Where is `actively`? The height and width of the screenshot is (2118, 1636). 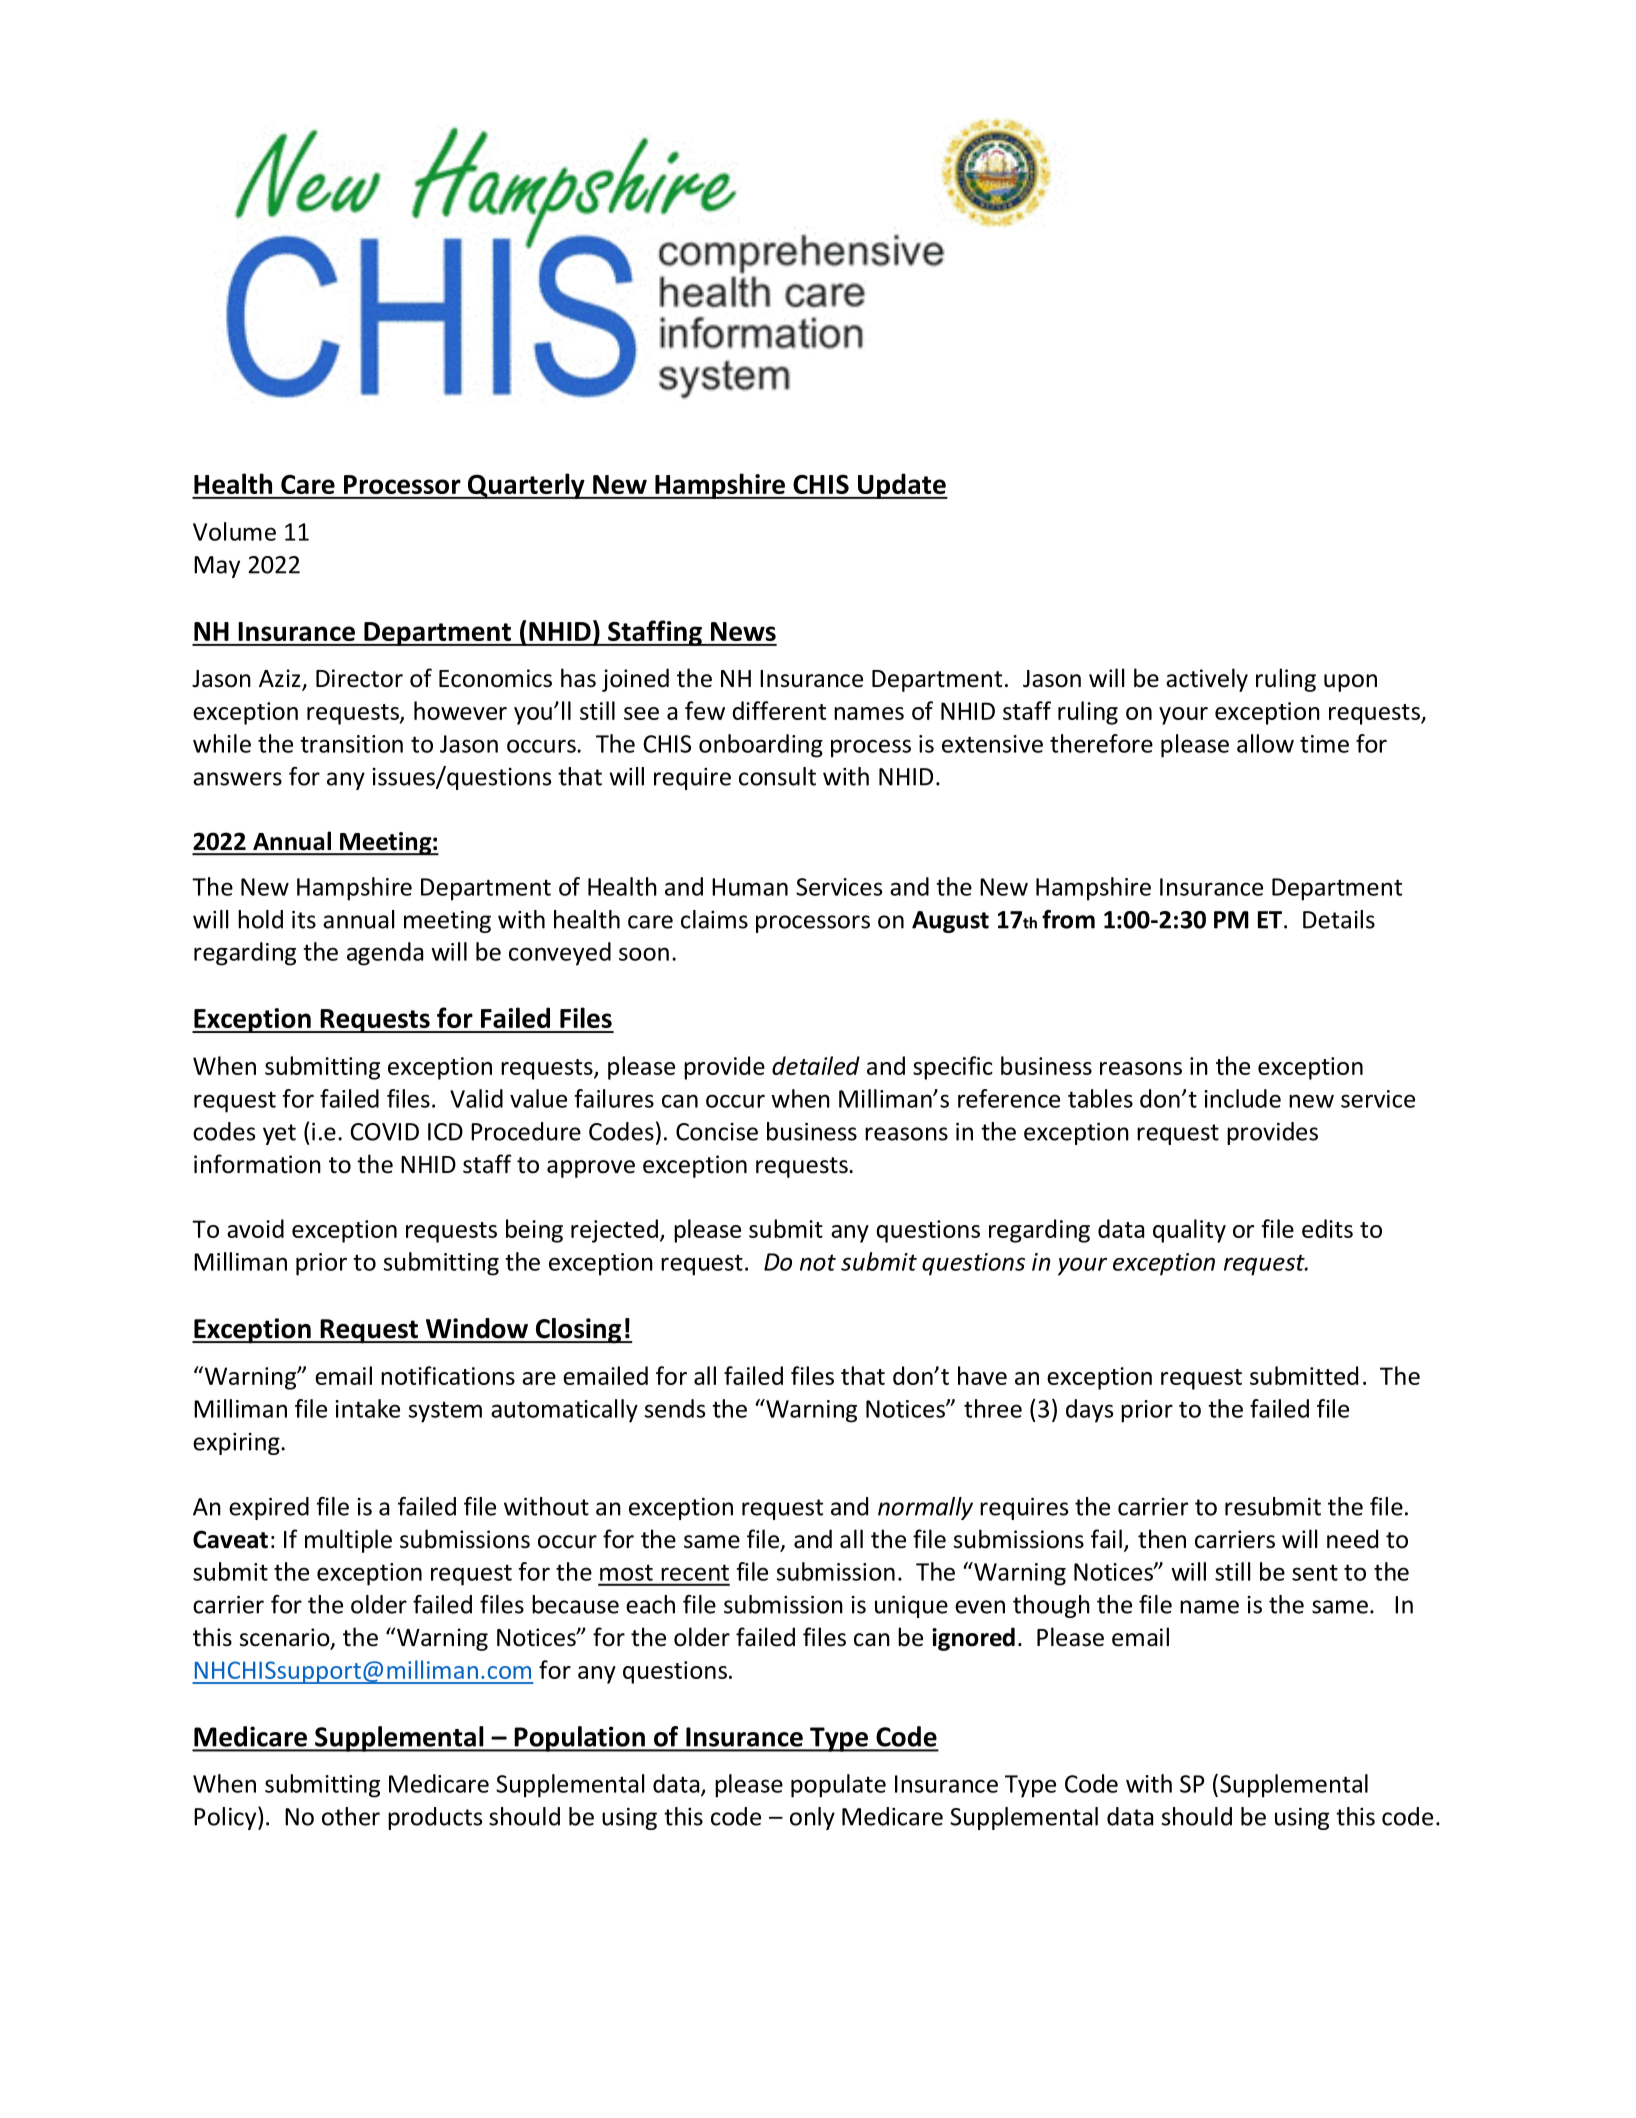 actively is located at coordinates (1207, 680).
